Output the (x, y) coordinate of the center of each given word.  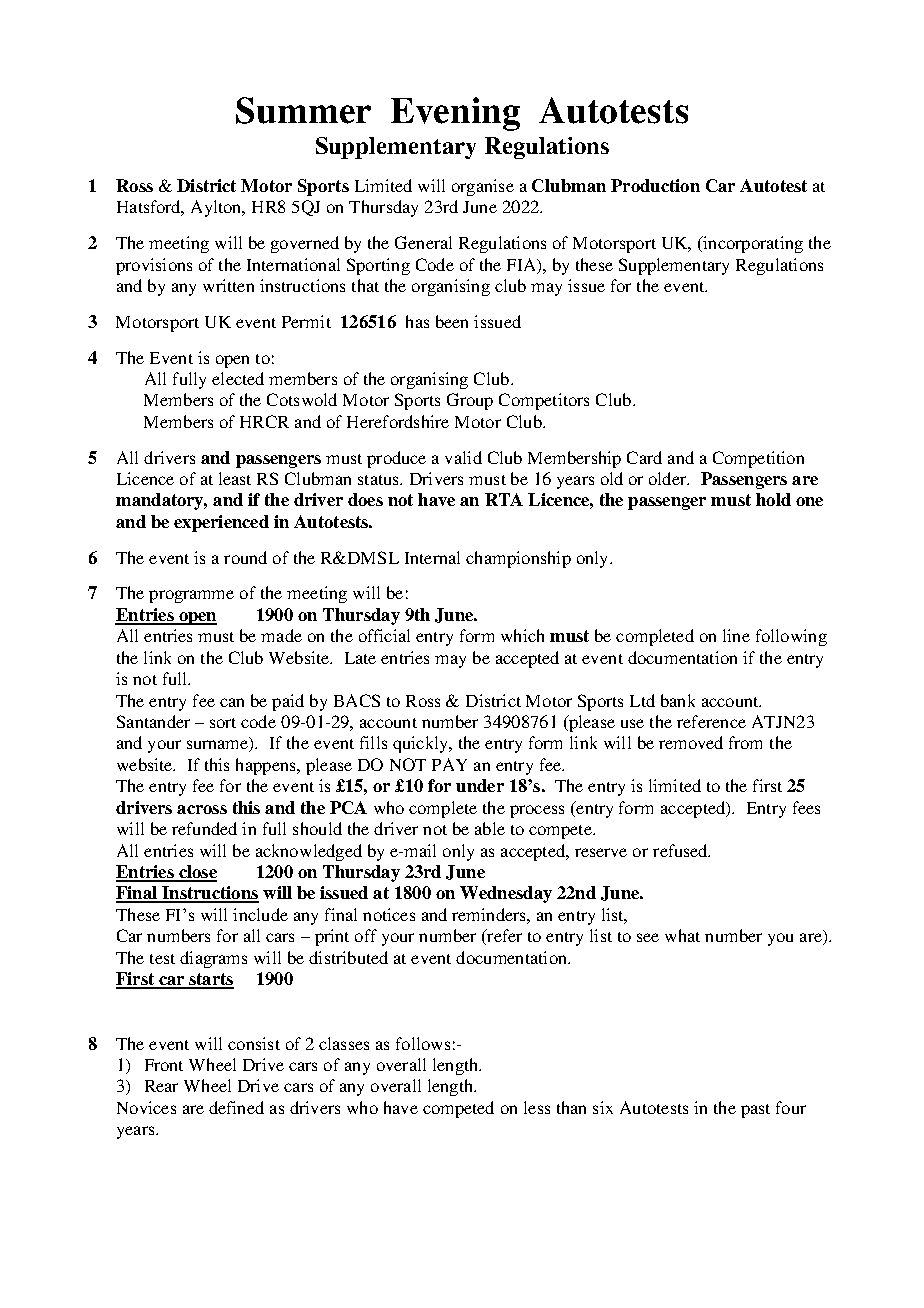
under (480, 785)
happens (267, 766)
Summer (303, 110)
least (235, 478)
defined (236, 1107)
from (745, 742)
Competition (758, 459)
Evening (455, 114)
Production (655, 185)
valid (463, 457)
